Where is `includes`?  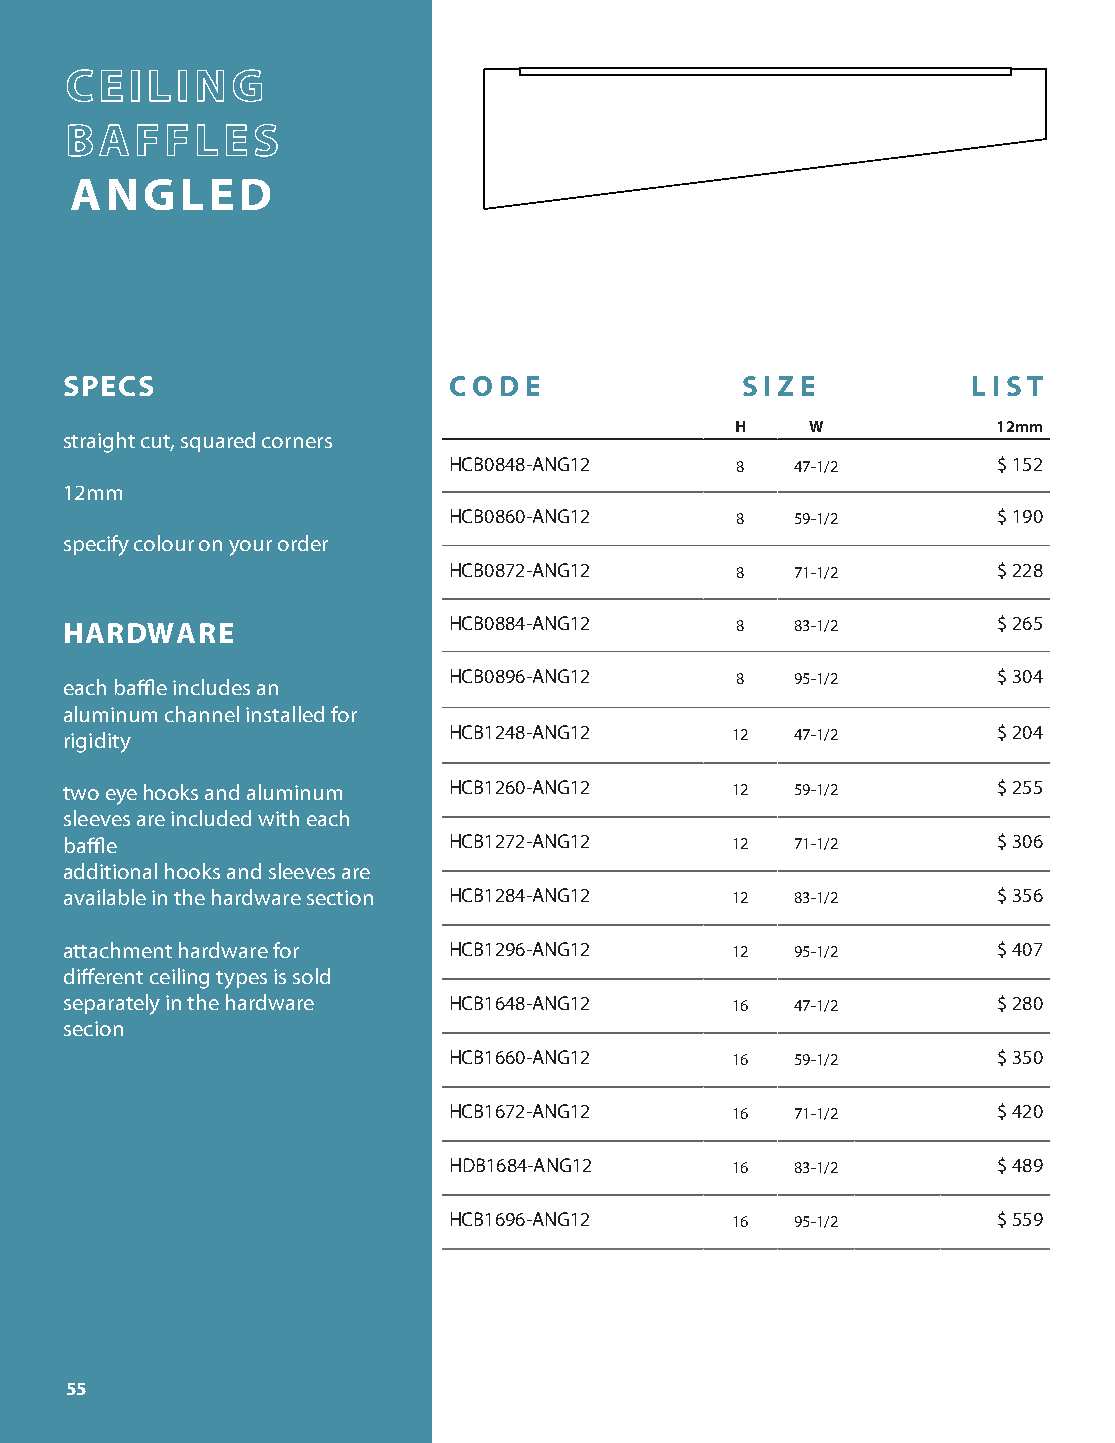
includes is located at coordinates (211, 687).
